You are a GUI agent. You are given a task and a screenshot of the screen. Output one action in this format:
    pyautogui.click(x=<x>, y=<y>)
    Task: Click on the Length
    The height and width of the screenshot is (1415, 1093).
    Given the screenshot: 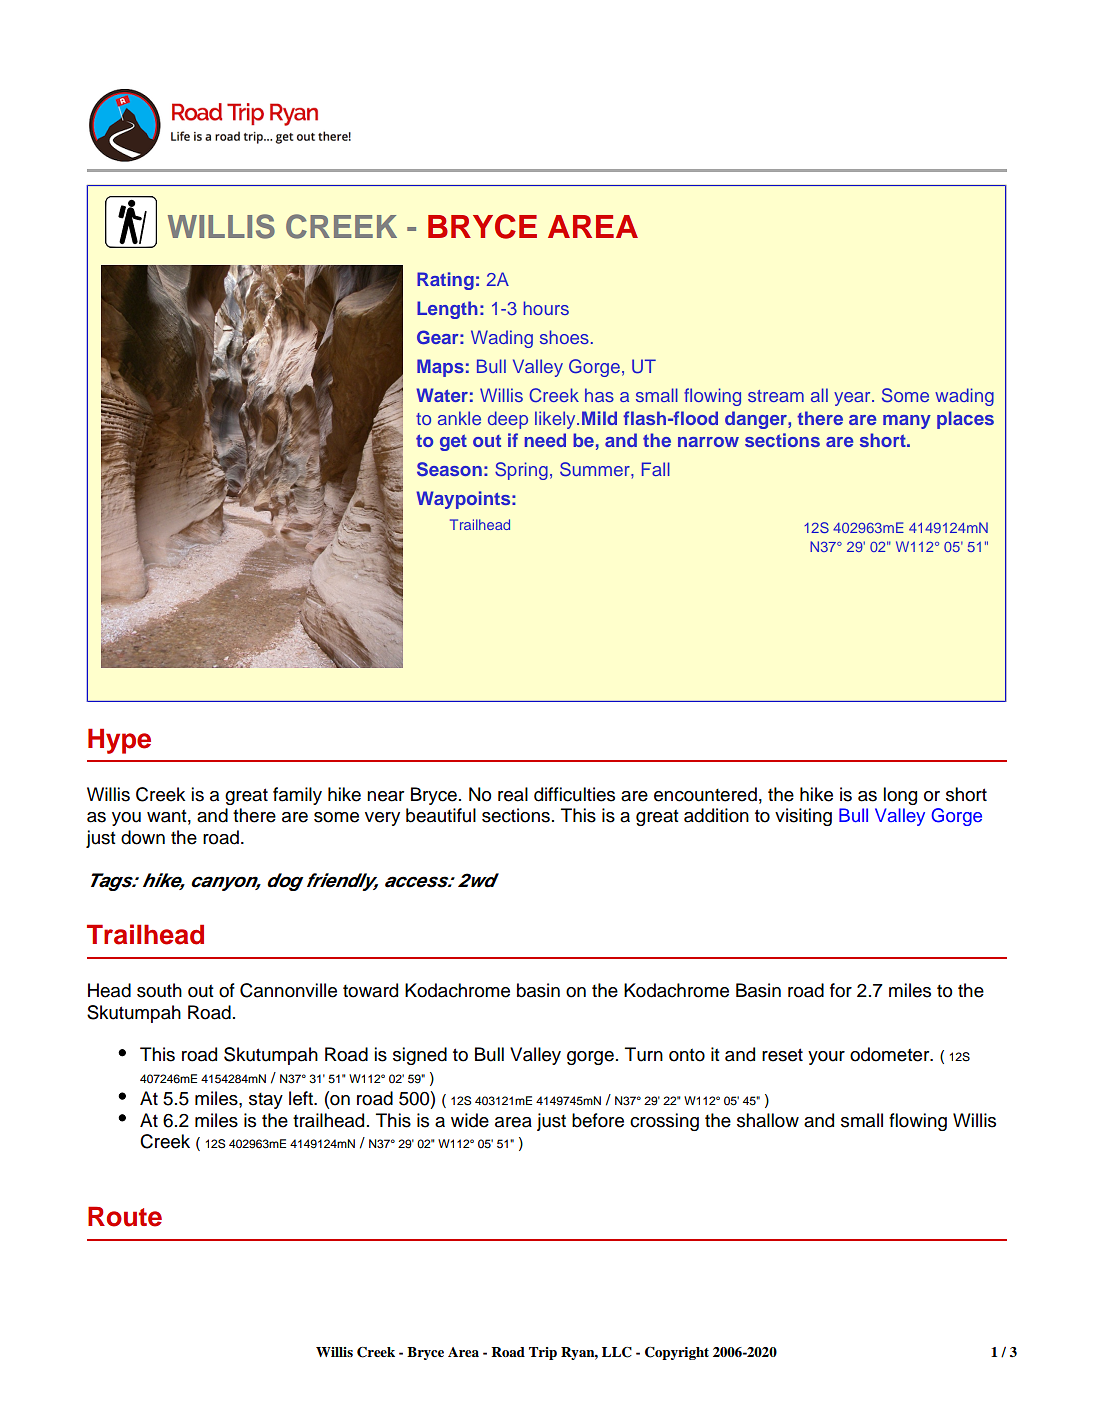 What is the action you would take?
    pyautogui.click(x=447, y=310)
